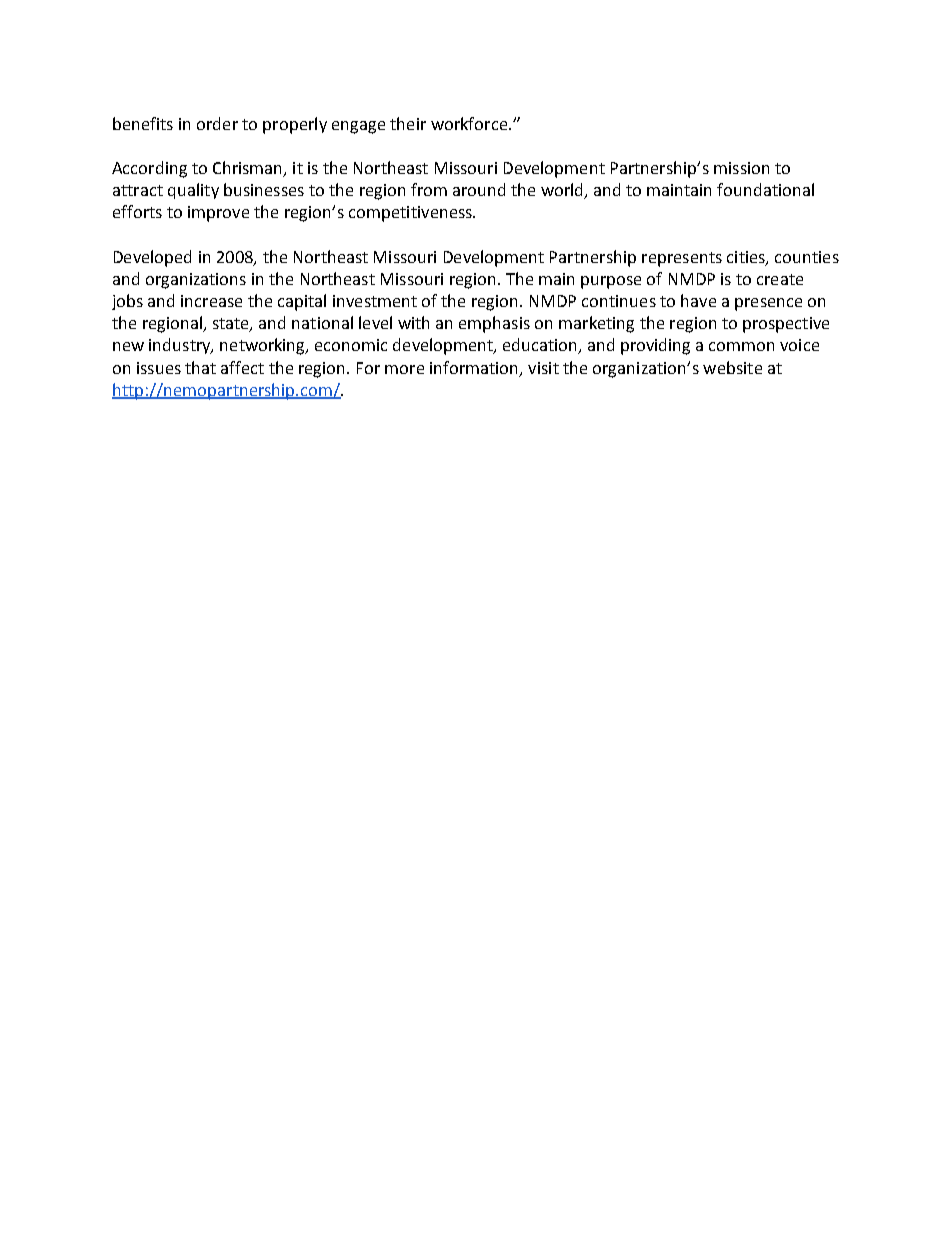 The image size is (952, 1233). What do you see at coordinates (765, 189) in the image?
I see `foundational` at bounding box center [765, 189].
